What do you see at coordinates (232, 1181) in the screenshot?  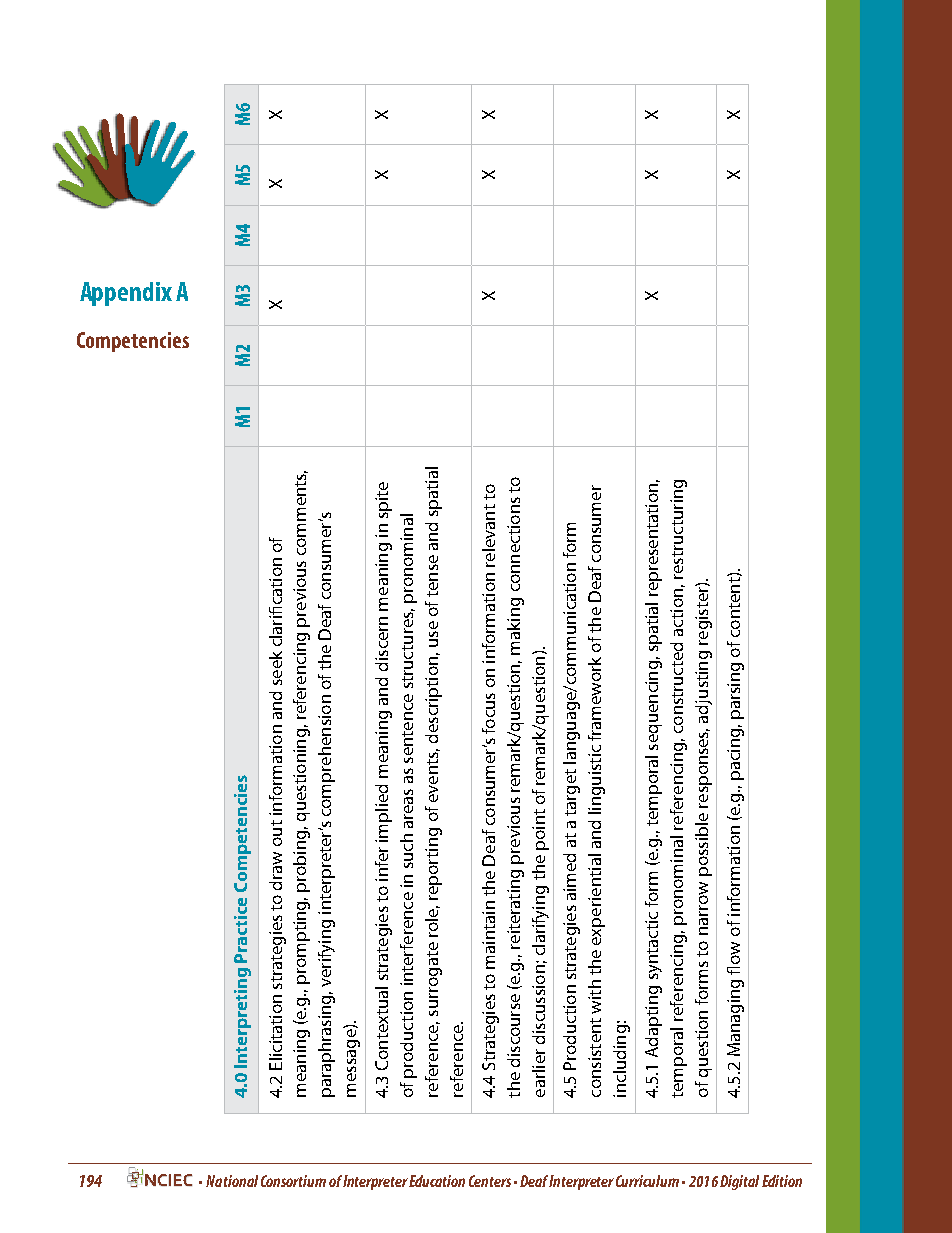 I see `National` at bounding box center [232, 1181].
